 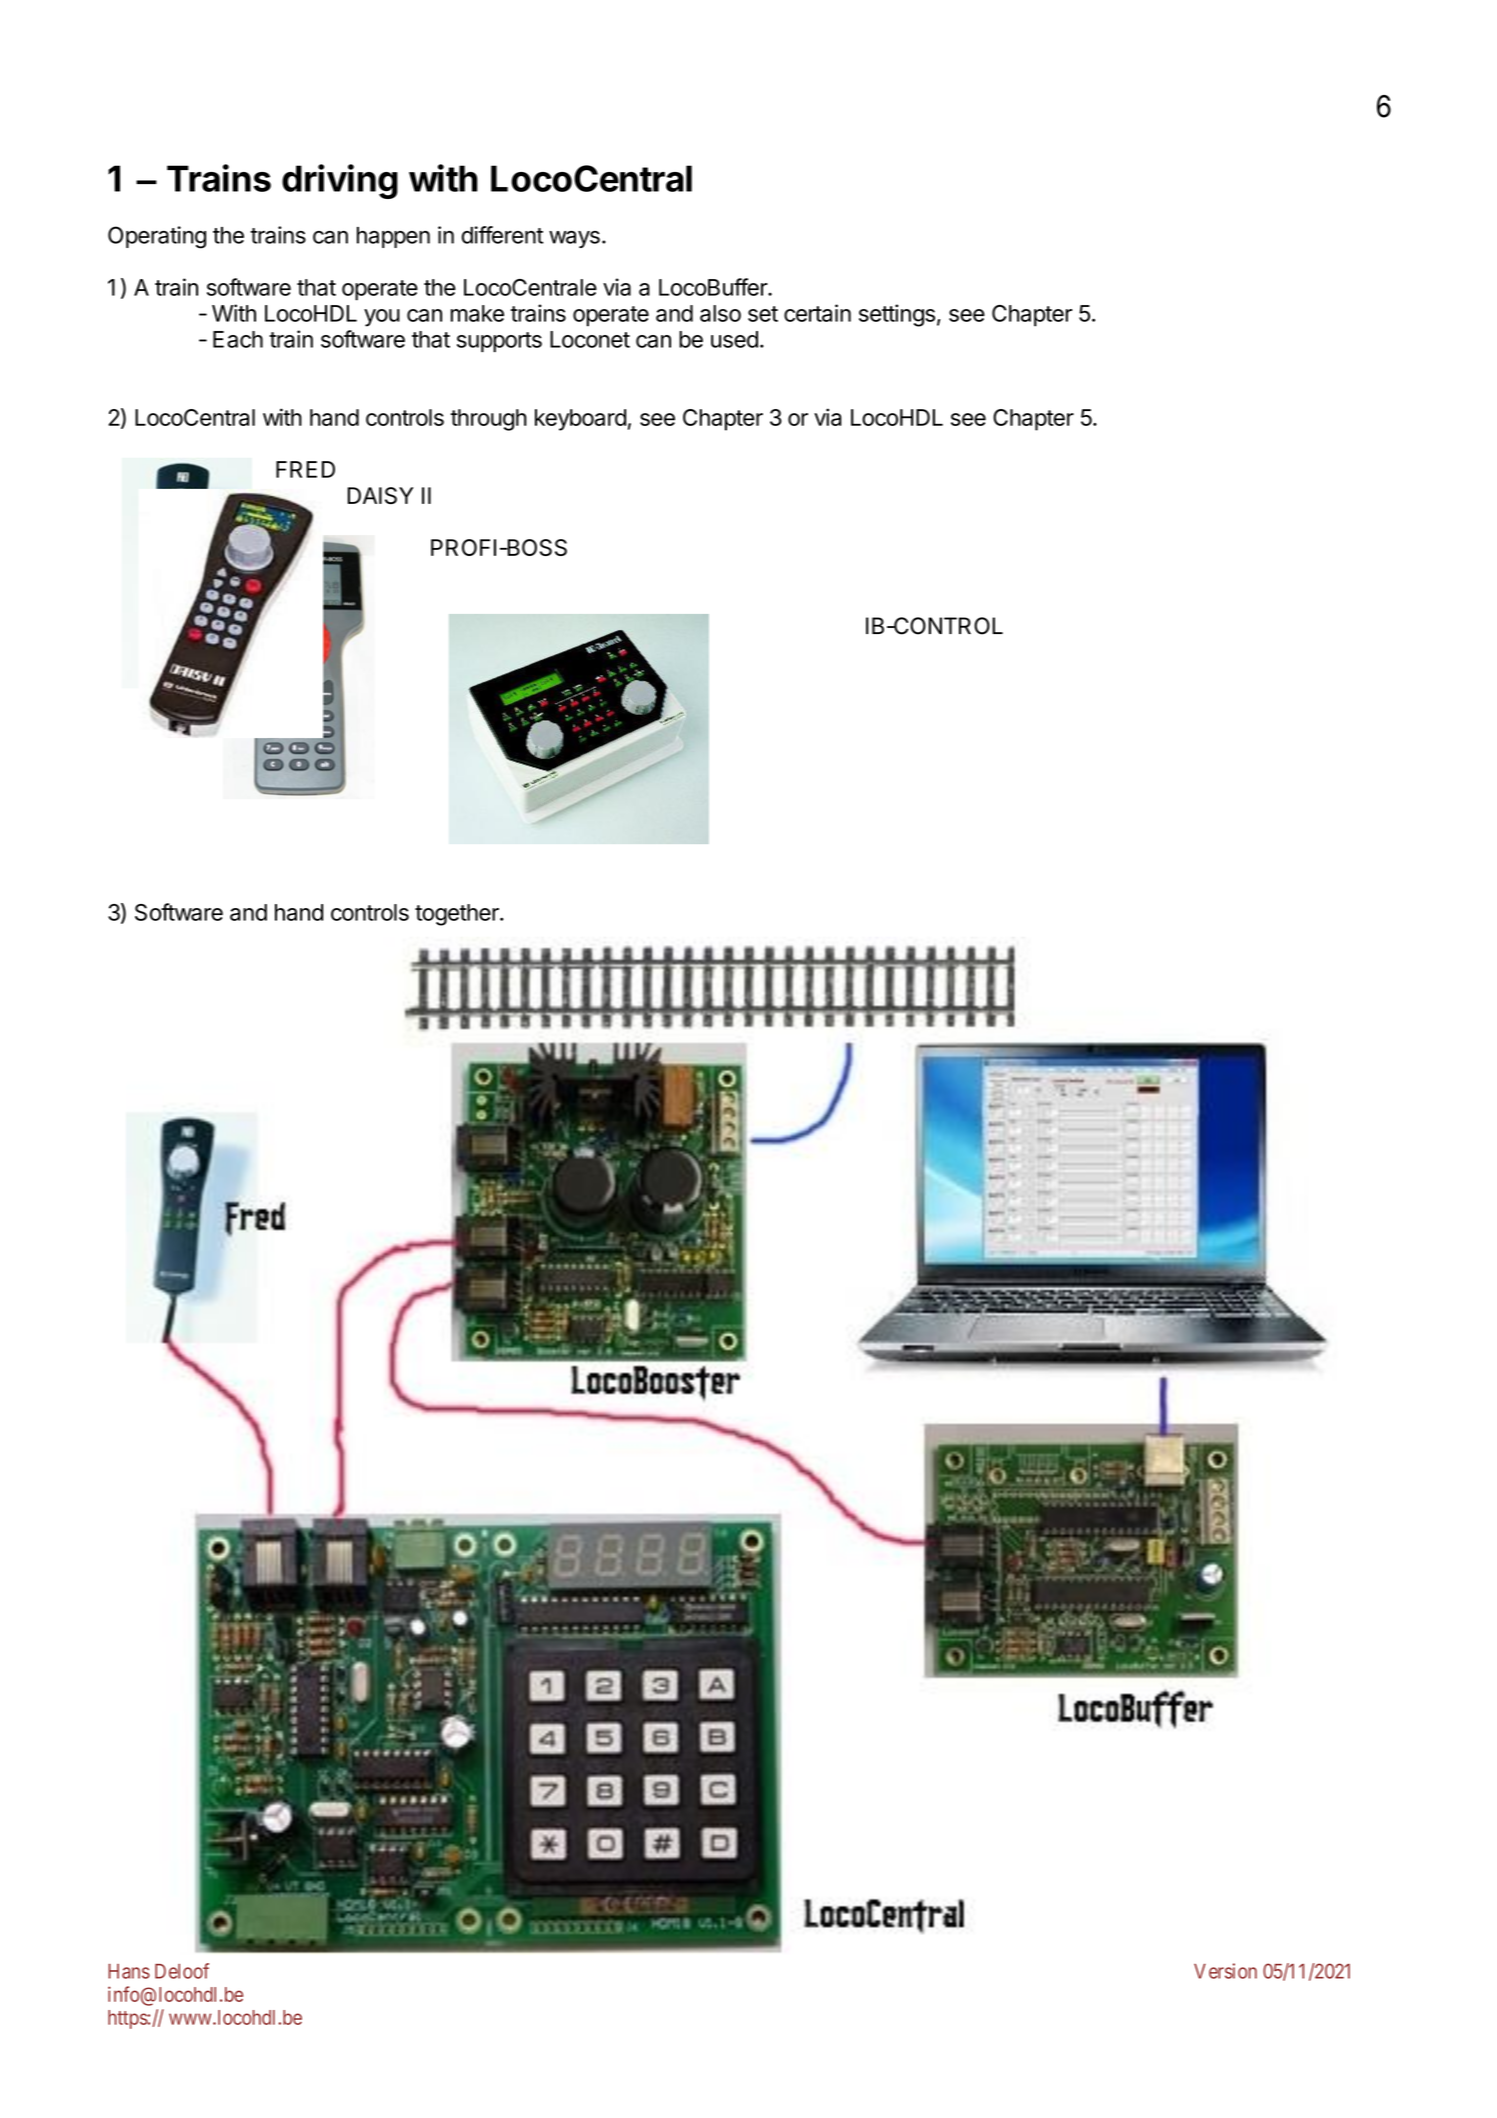 I want to click on Operating, so click(x=157, y=237).
